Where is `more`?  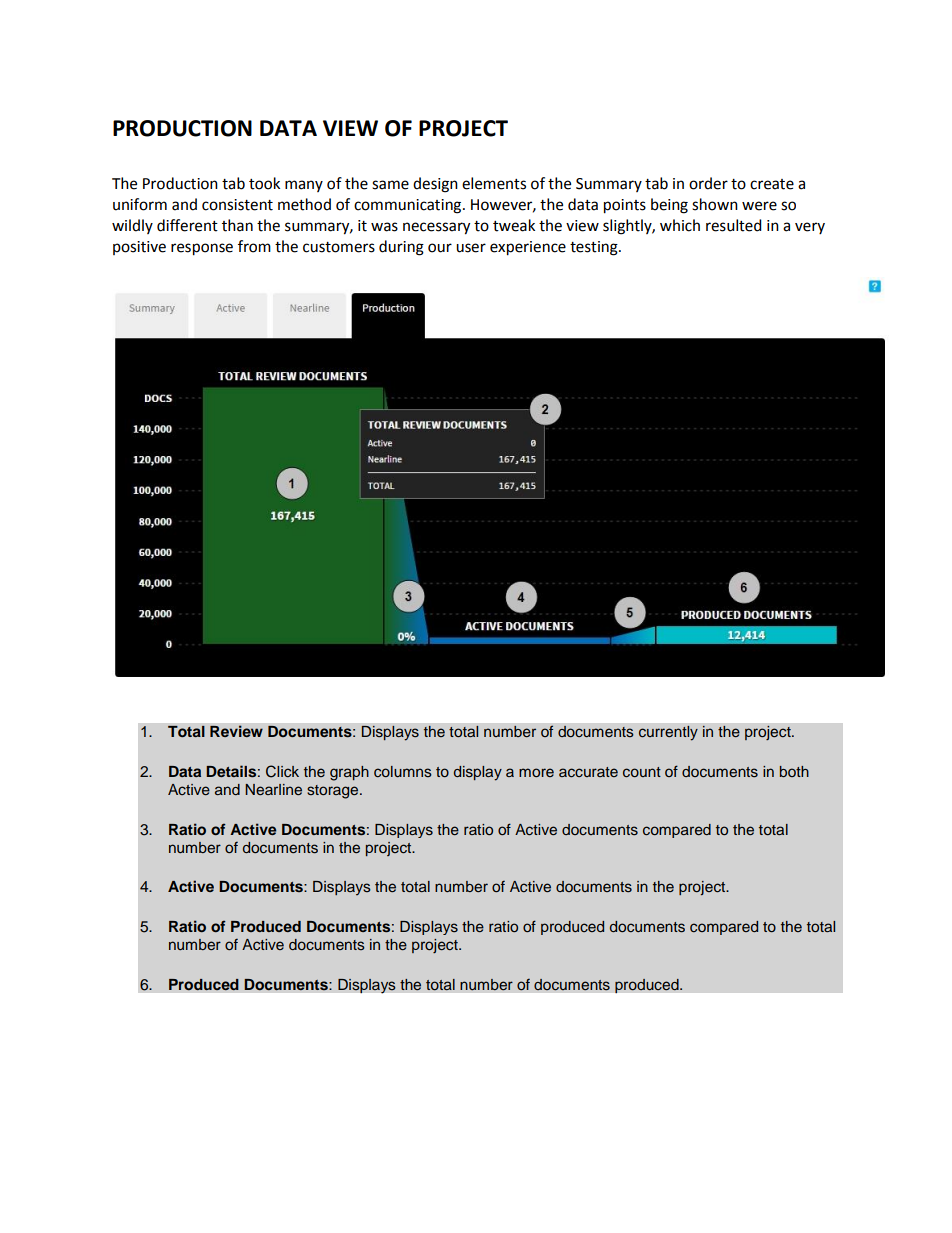
more is located at coordinates (536, 772).
